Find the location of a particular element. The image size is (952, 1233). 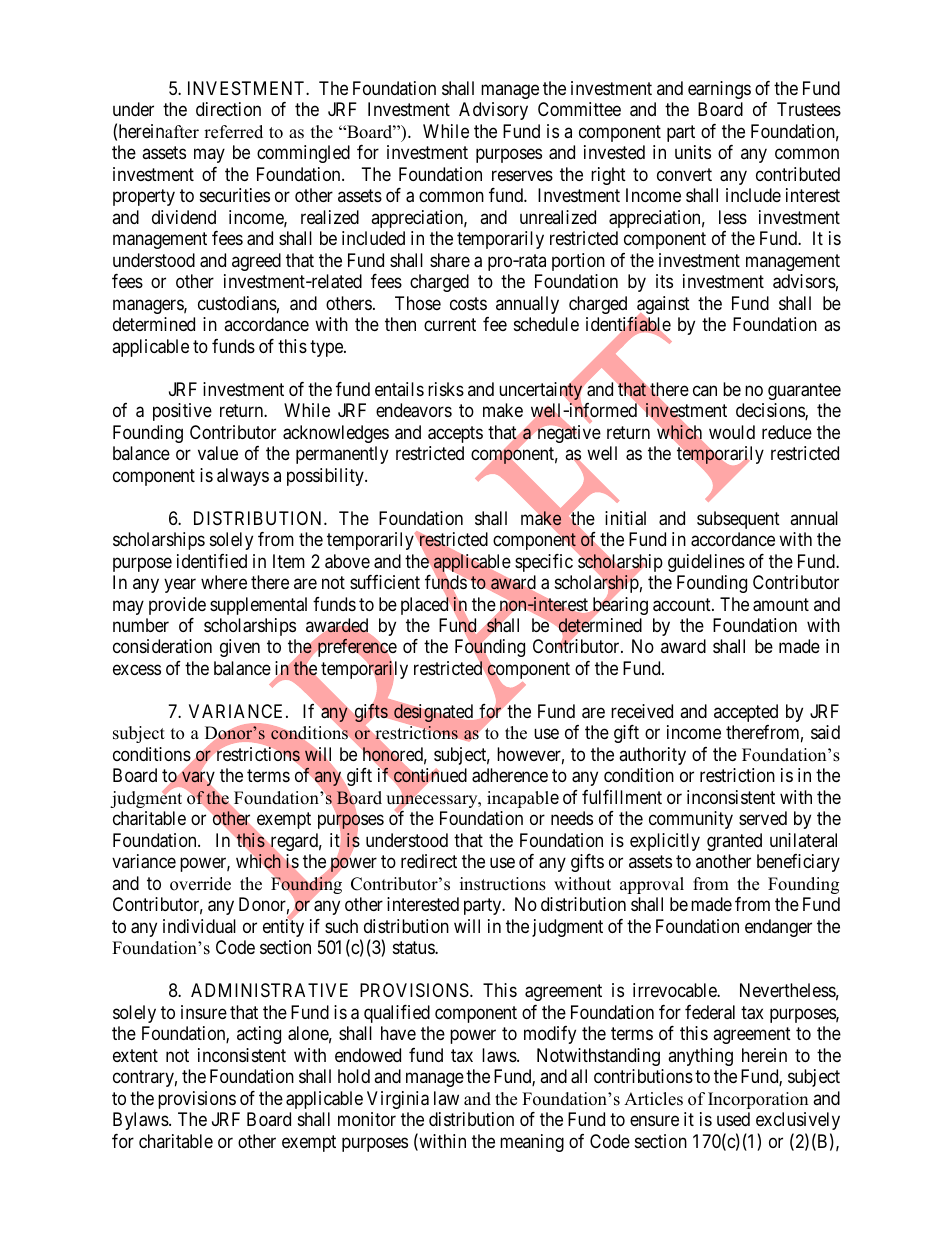

would is located at coordinates (732, 432).
